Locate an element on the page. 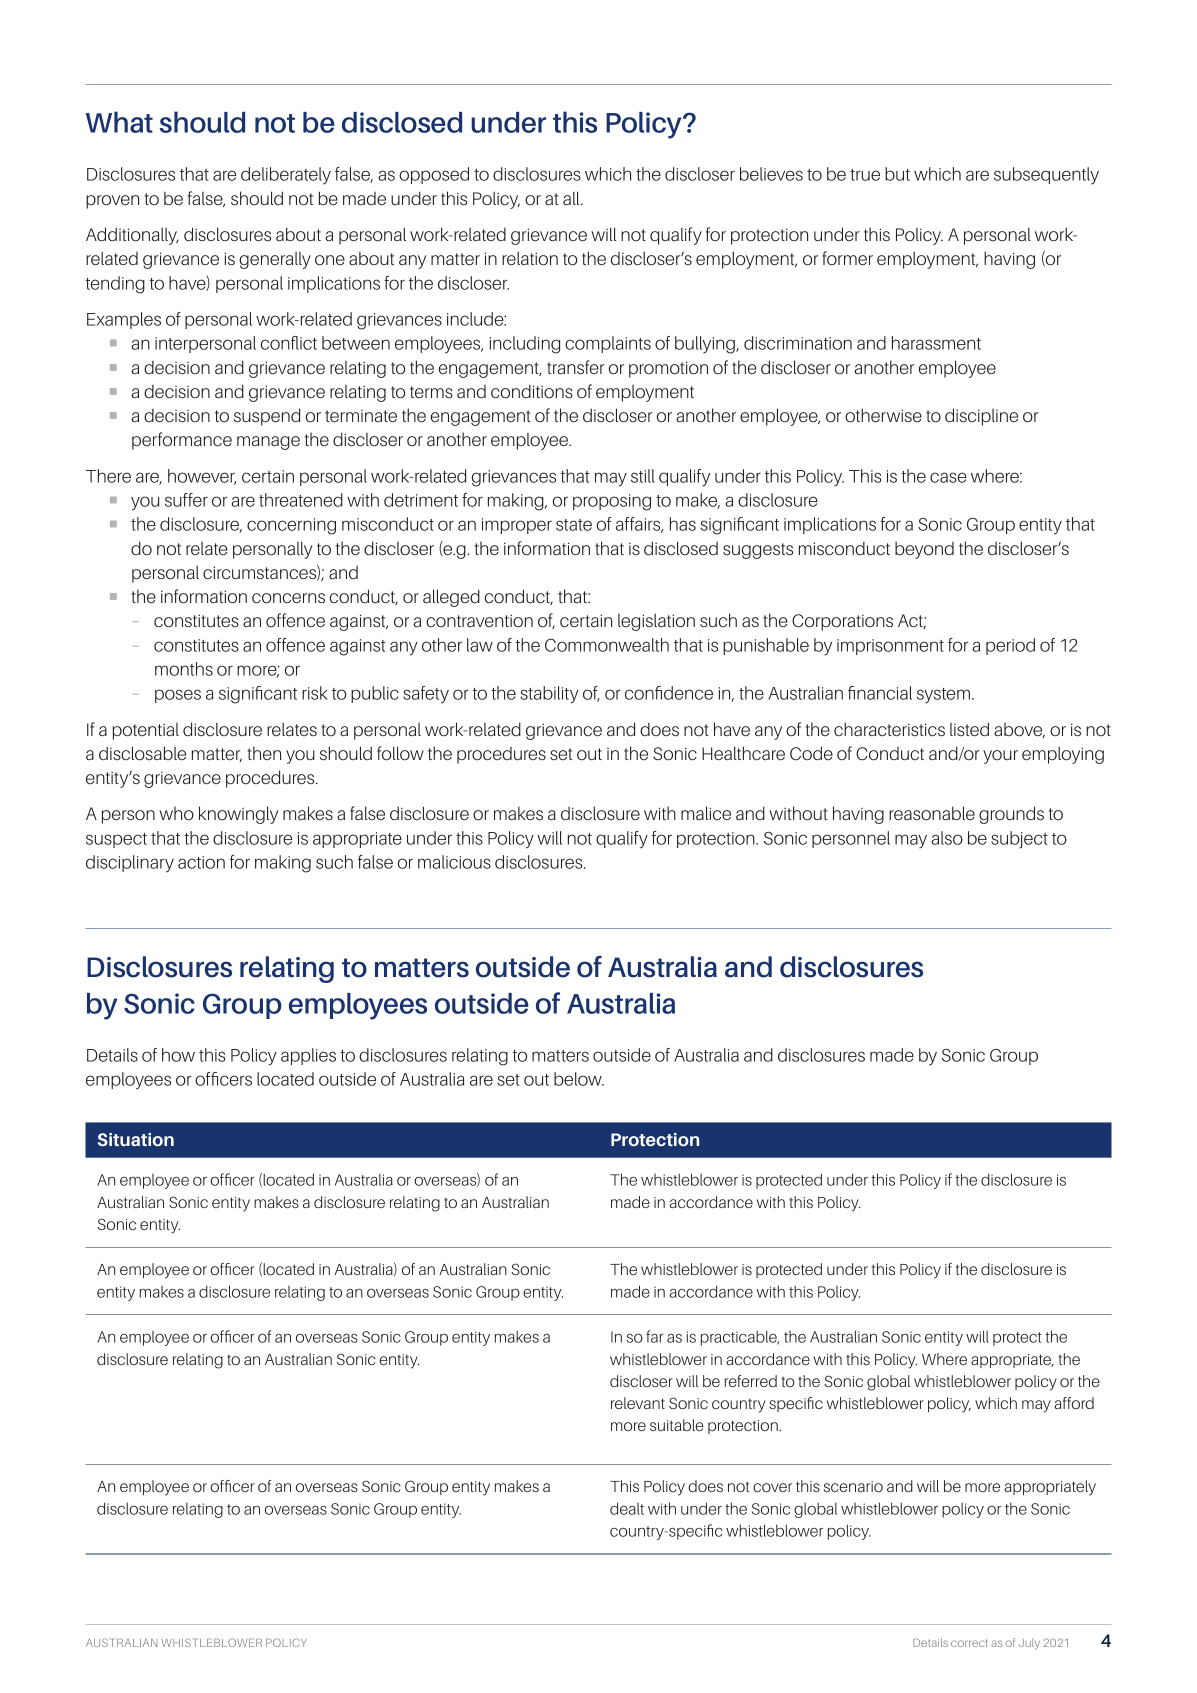 This document has width=1197, height=1693. also is located at coordinates (947, 838).
